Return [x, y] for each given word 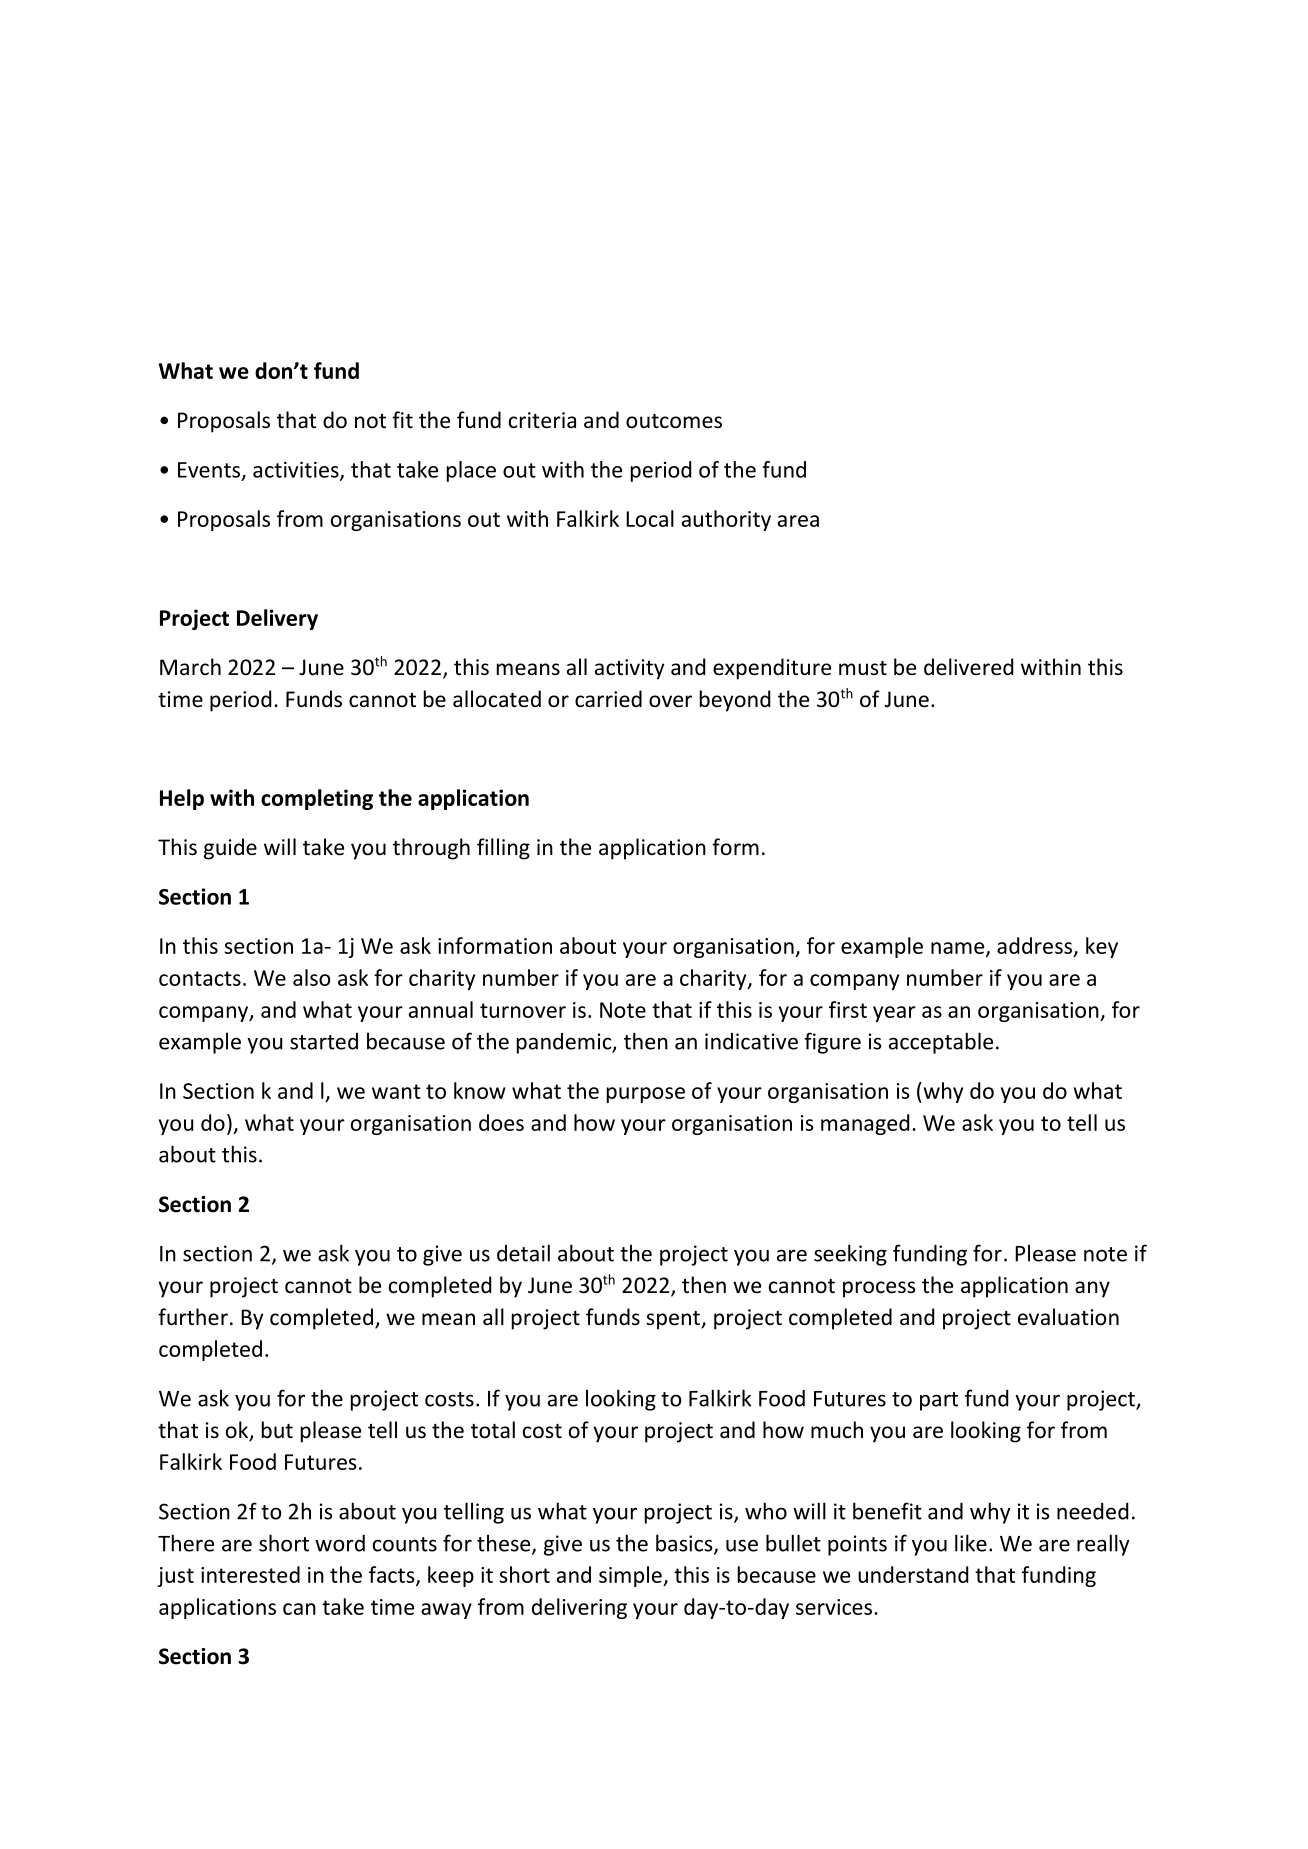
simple [631, 1576]
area [798, 521]
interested [250, 1574]
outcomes [674, 421]
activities [297, 471]
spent [673, 1320]
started [324, 1041]
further [193, 1316]
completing [317, 799]
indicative [751, 1041]
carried [608, 699]
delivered [968, 667]
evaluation [1068, 1317]
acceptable [941, 1043]
